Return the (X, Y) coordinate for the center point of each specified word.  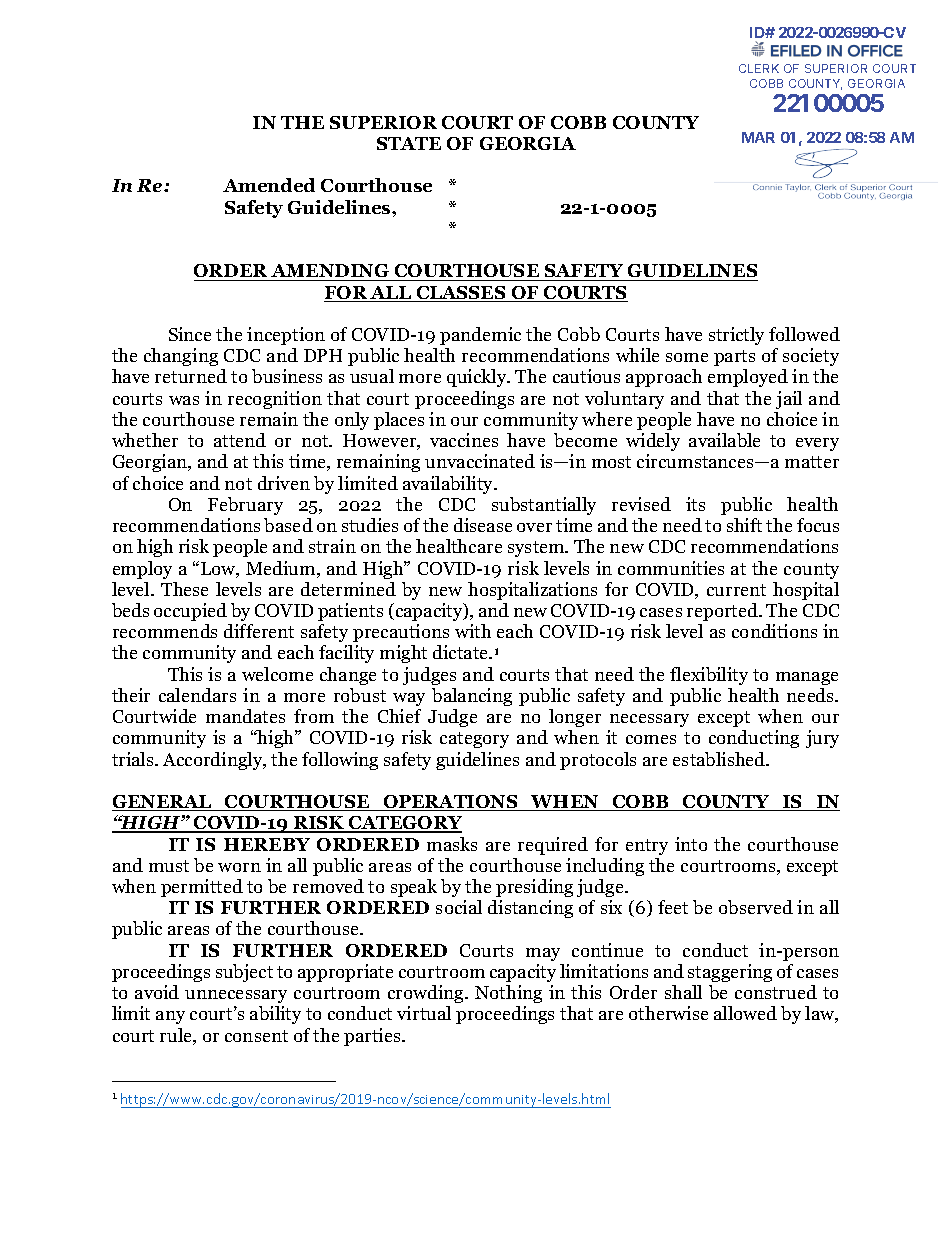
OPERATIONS (450, 803)
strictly (736, 336)
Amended (269, 185)
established (720, 759)
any (170, 1017)
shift (744, 525)
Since (190, 334)
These (184, 589)
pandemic (480, 336)
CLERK (759, 68)
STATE (409, 143)
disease (483, 525)
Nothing (508, 994)
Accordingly (214, 761)
